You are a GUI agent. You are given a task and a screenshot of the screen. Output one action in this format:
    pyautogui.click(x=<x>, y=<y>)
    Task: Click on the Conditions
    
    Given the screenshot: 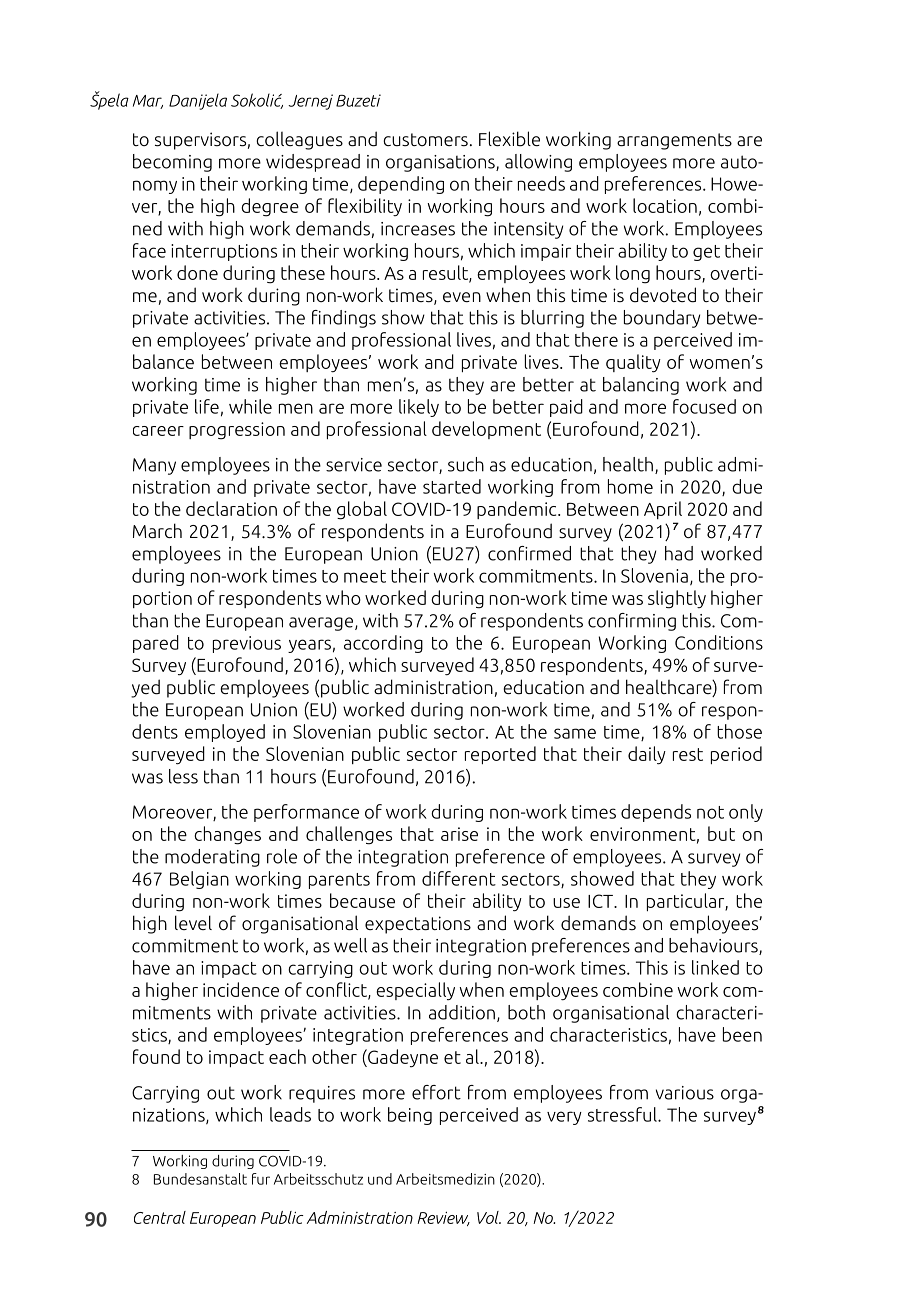 What is the action you would take?
    pyautogui.click(x=719, y=642)
